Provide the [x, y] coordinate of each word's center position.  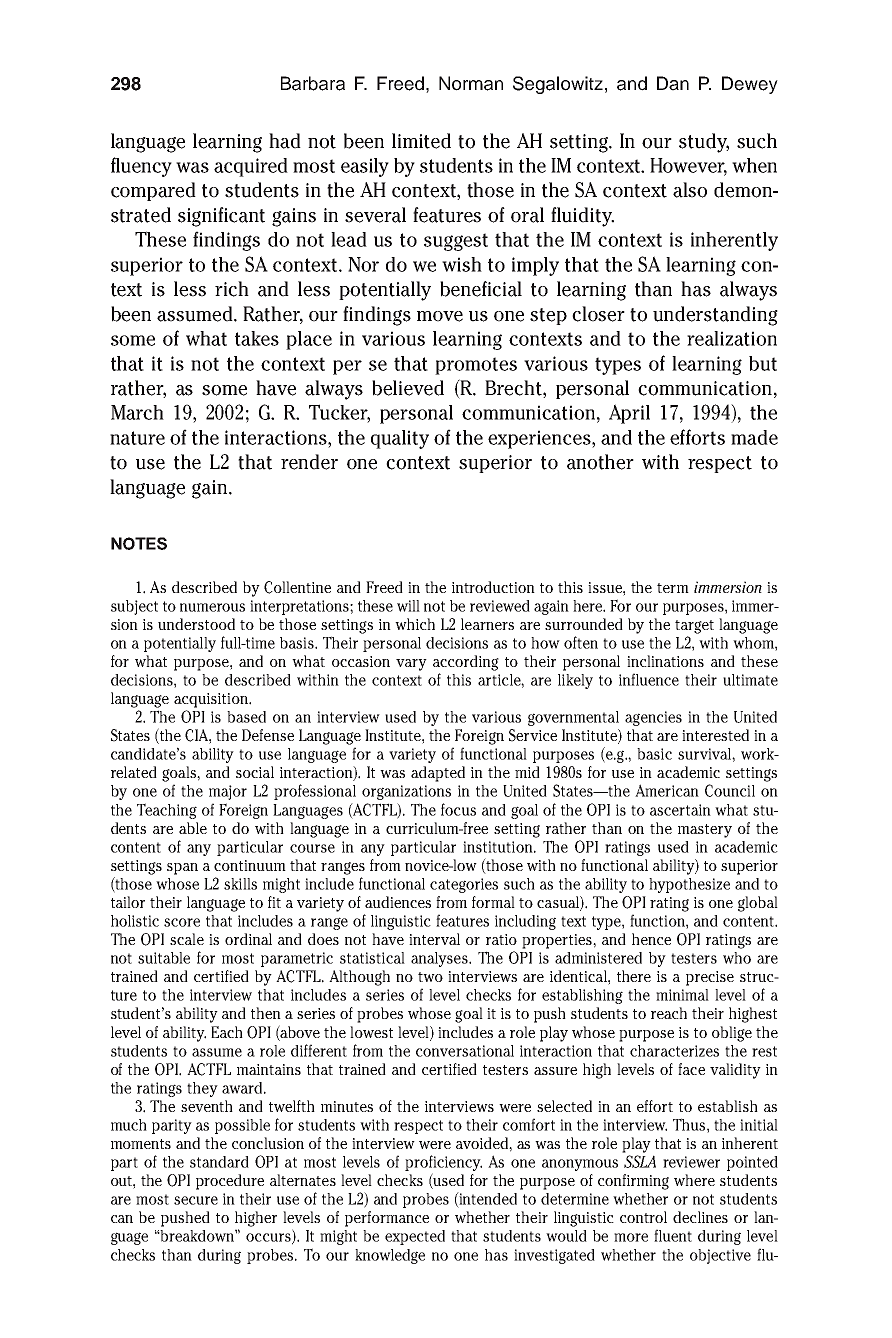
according [466, 663]
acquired [251, 167]
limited [421, 141]
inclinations [665, 661]
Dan [673, 83]
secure [196, 1200]
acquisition [212, 700]
